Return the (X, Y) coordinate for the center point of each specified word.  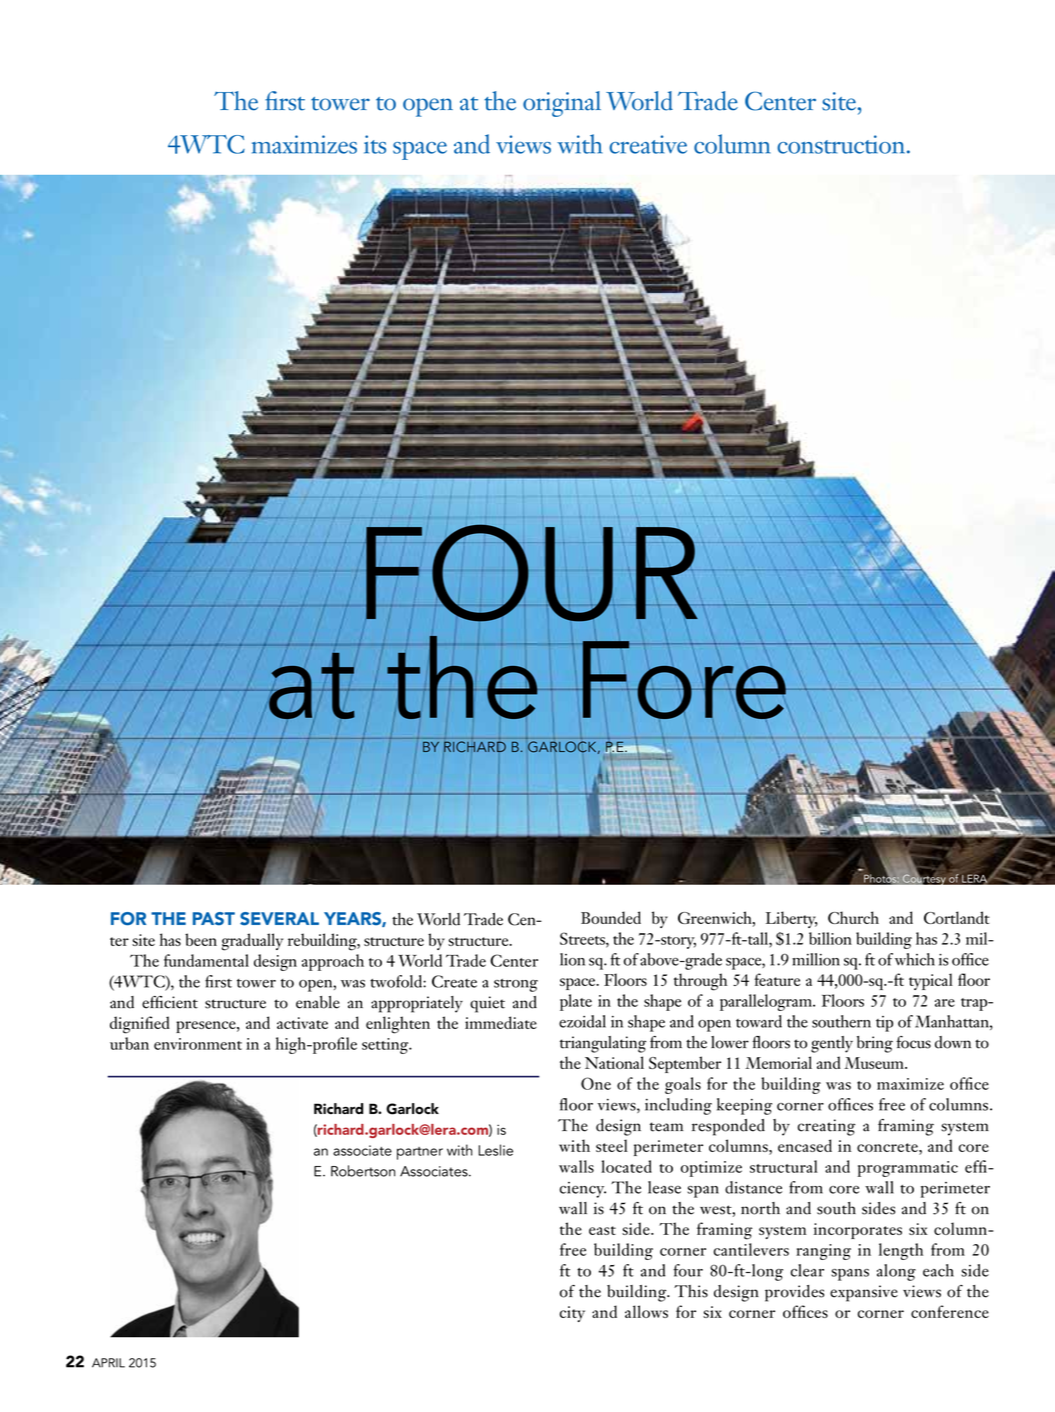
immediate (501, 1022)
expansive (864, 1293)
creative (648, 144)
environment (198, 1044)
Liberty (792, 919)
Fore (684, 680)
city (572, 1314)
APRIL (108, 1363)
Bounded (611, 917)
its (375, 144)
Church (853, 917)
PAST (214, 919)
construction (842, 144)
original (562, 104)
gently (832, 1044)
